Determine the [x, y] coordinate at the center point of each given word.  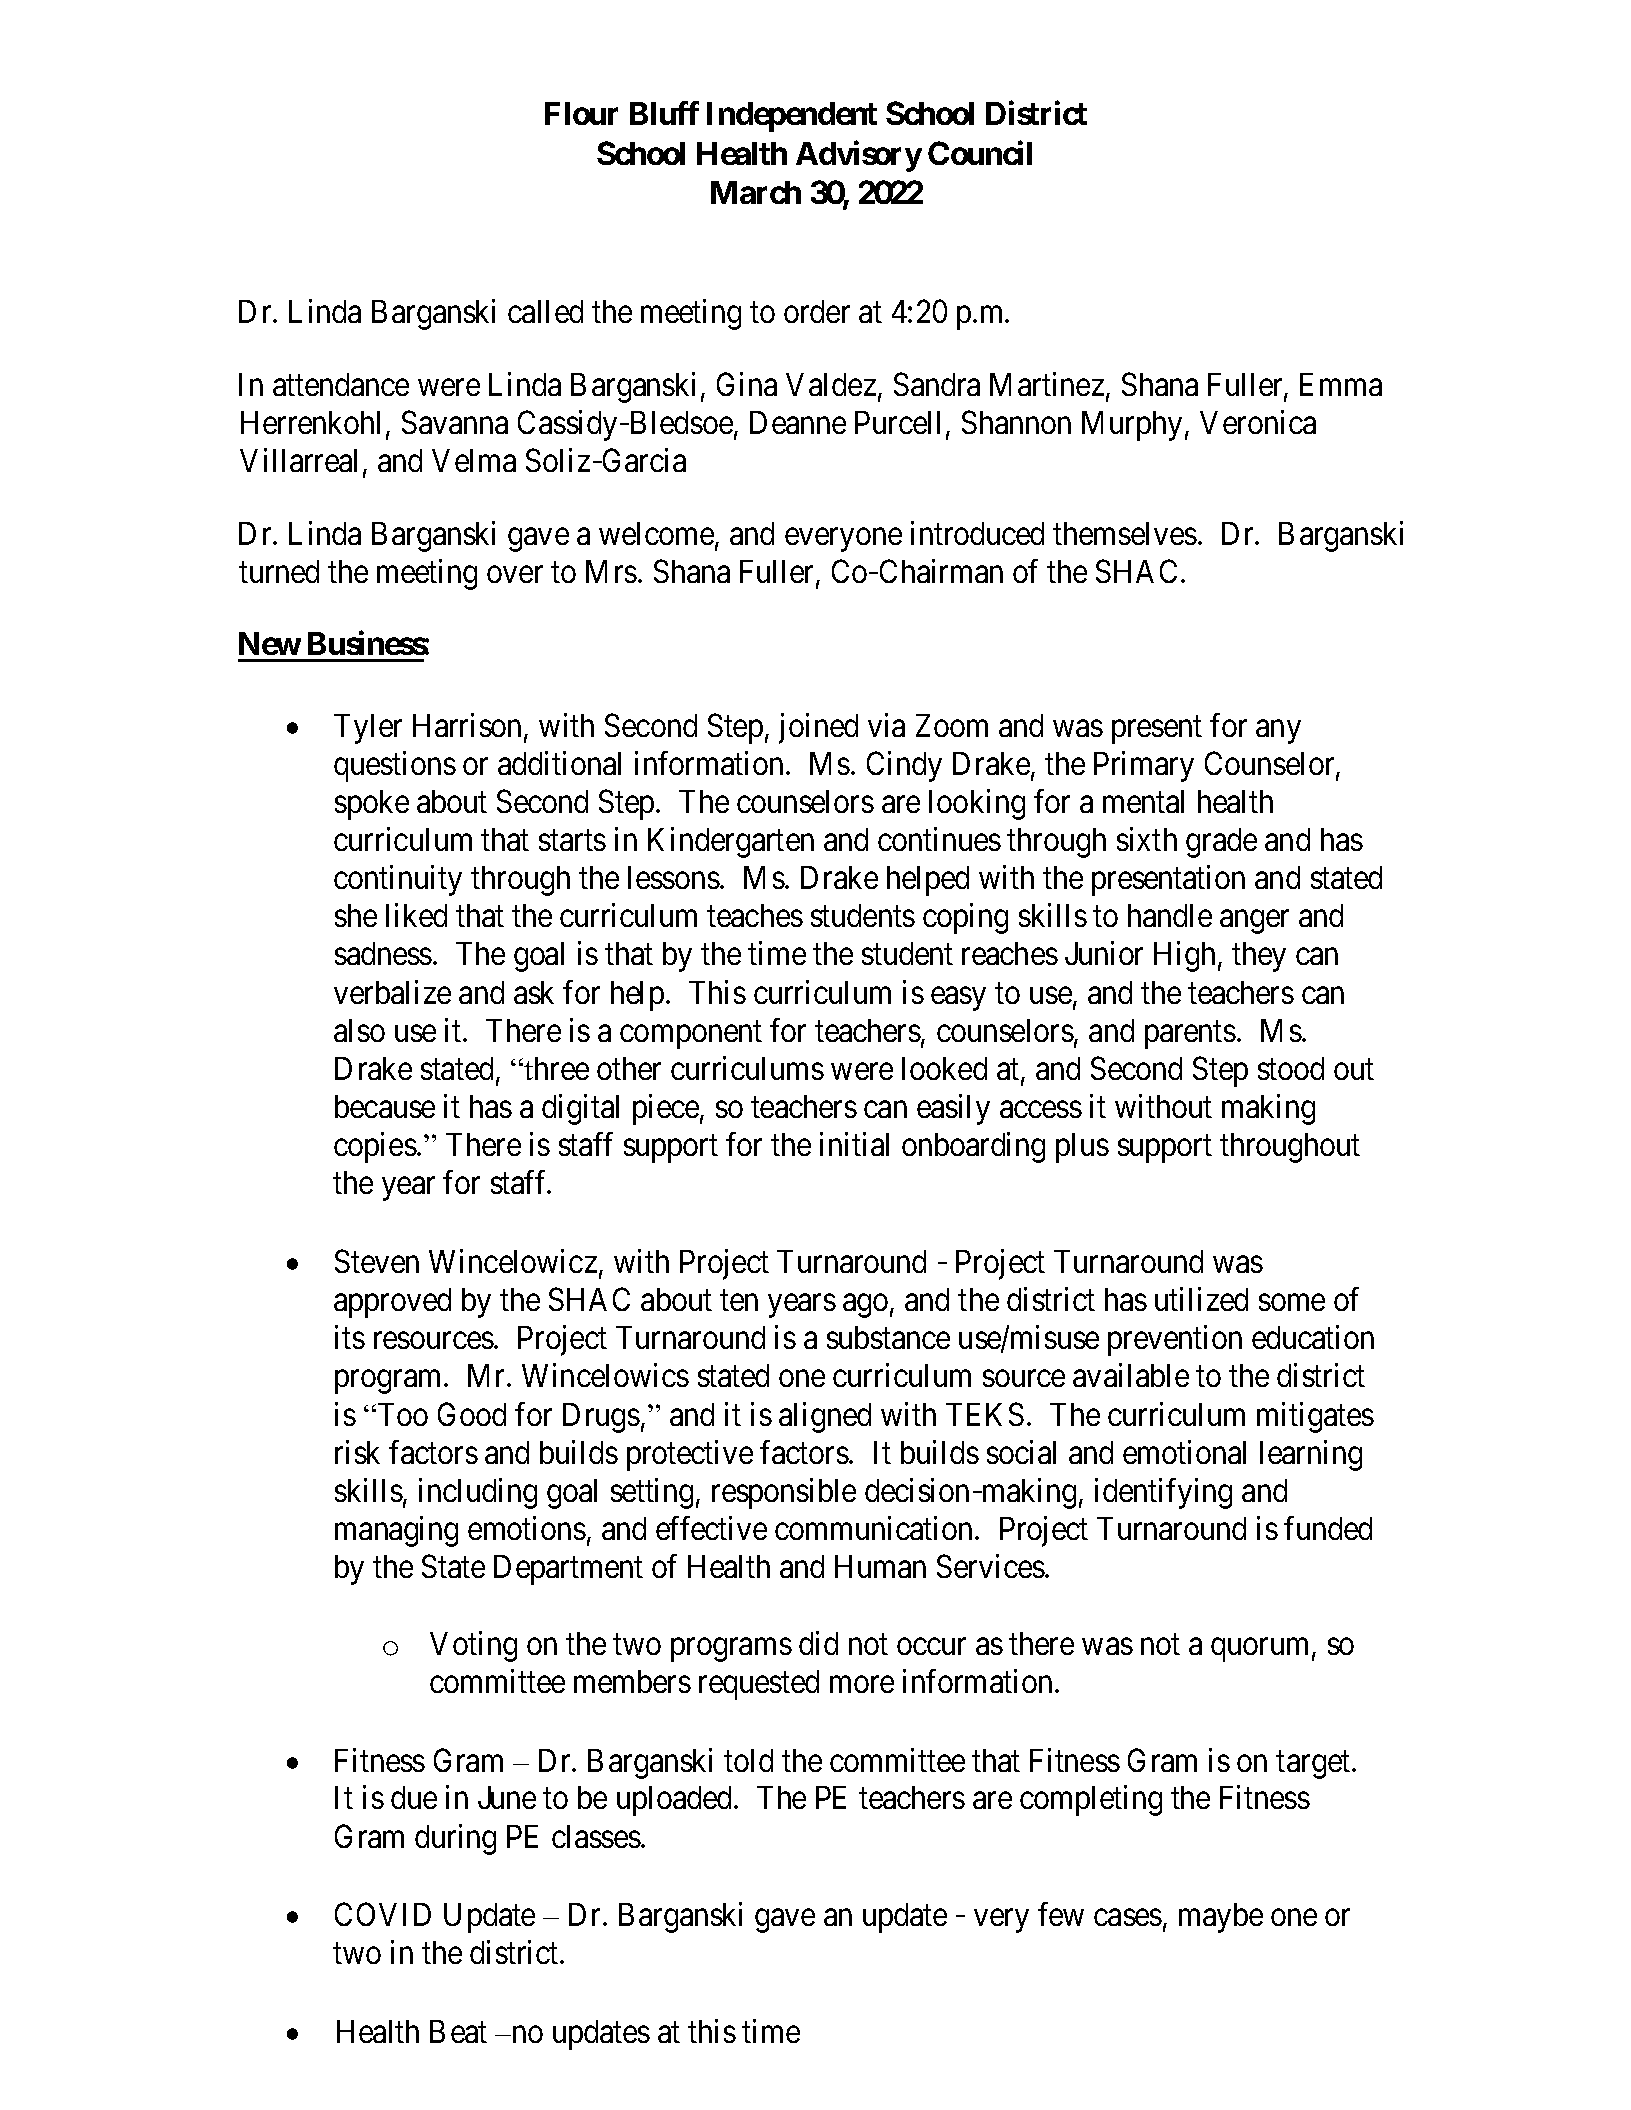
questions [395, 766]
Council [980, 153]
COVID [383, 1914]
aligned [825, 1417]
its [350, 1337]
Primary [1144, 766]
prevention [1175, 1341]
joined [818, 728]
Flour [581, 113]
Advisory [859, 156]
